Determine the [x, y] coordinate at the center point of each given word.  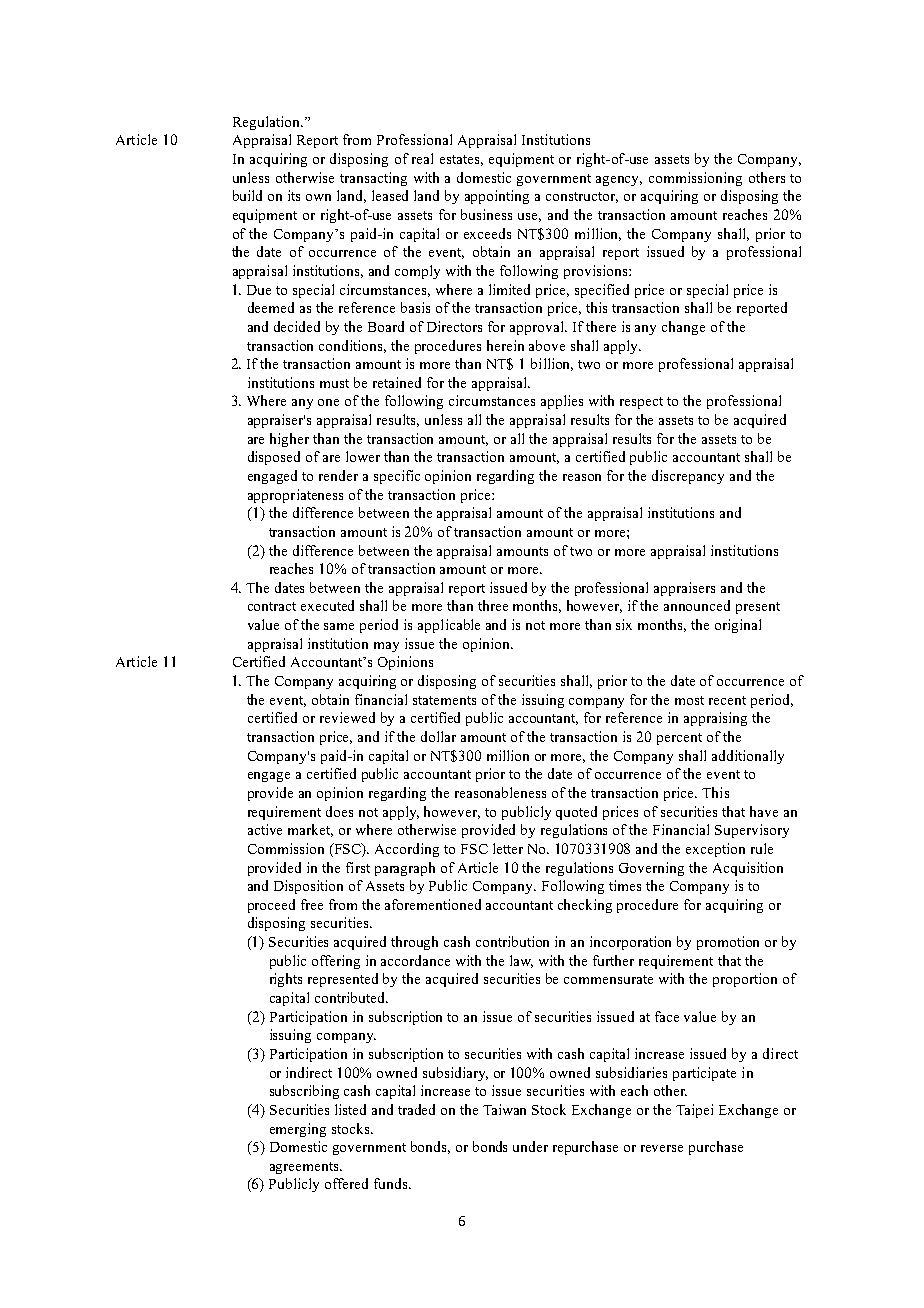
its [294, 195]
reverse [662, 1148]
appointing [497, 197]
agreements [306, 1168]
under [530, 1146]
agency [619, 181]
